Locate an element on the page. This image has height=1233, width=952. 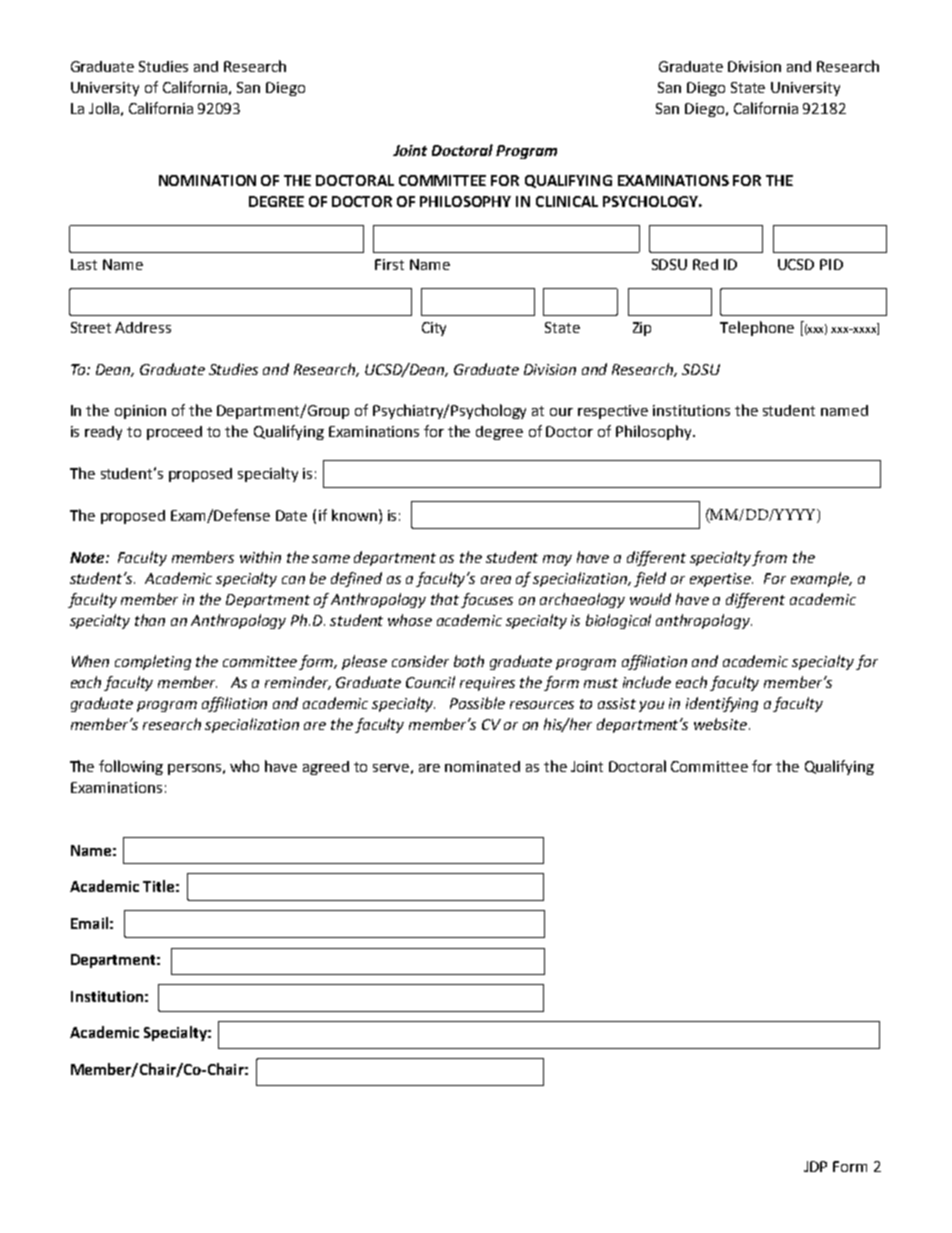
Title is located at coordinates (158, 886).
